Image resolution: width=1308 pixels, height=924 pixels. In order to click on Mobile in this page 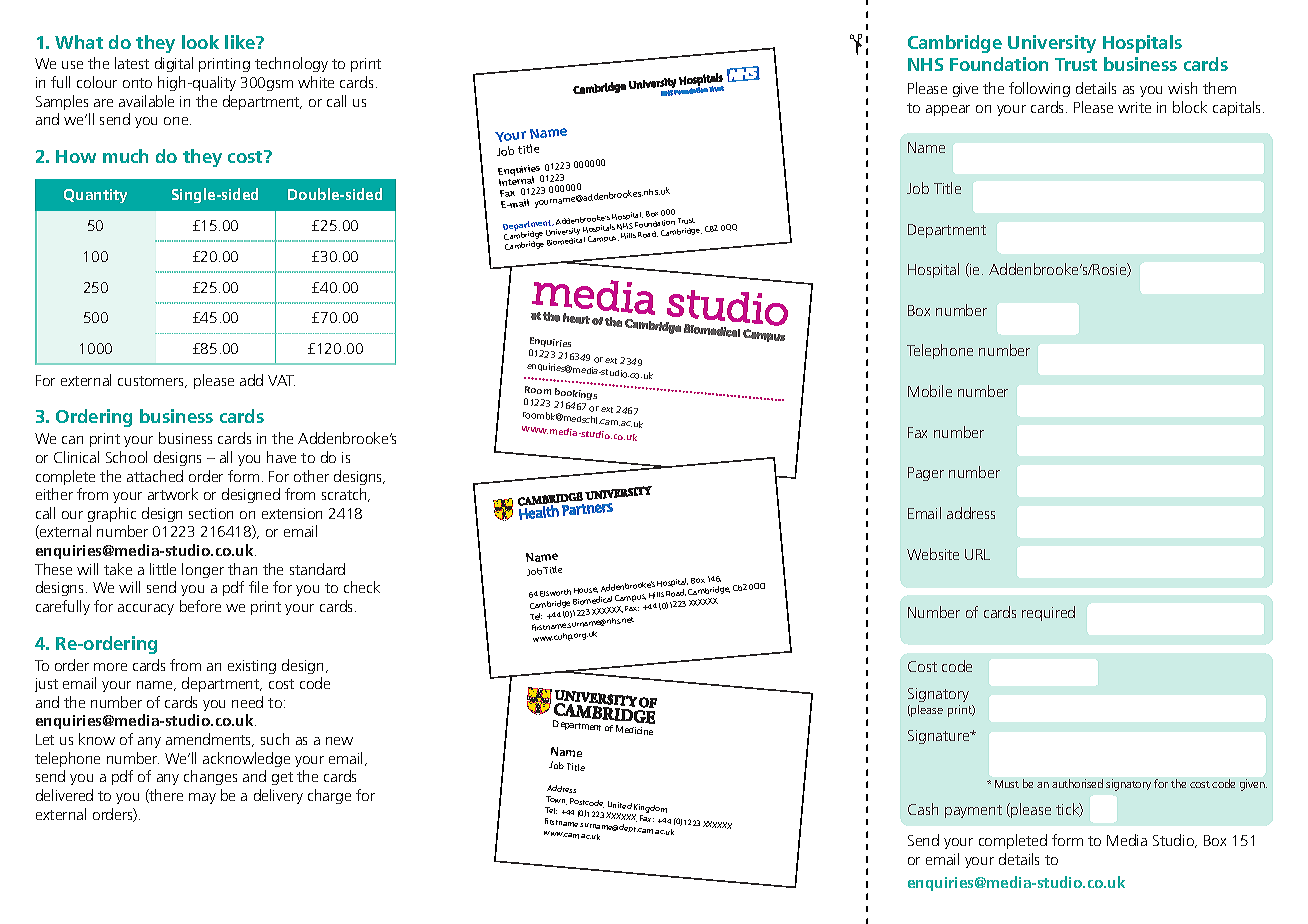, I will do `click(930, 391)`.
